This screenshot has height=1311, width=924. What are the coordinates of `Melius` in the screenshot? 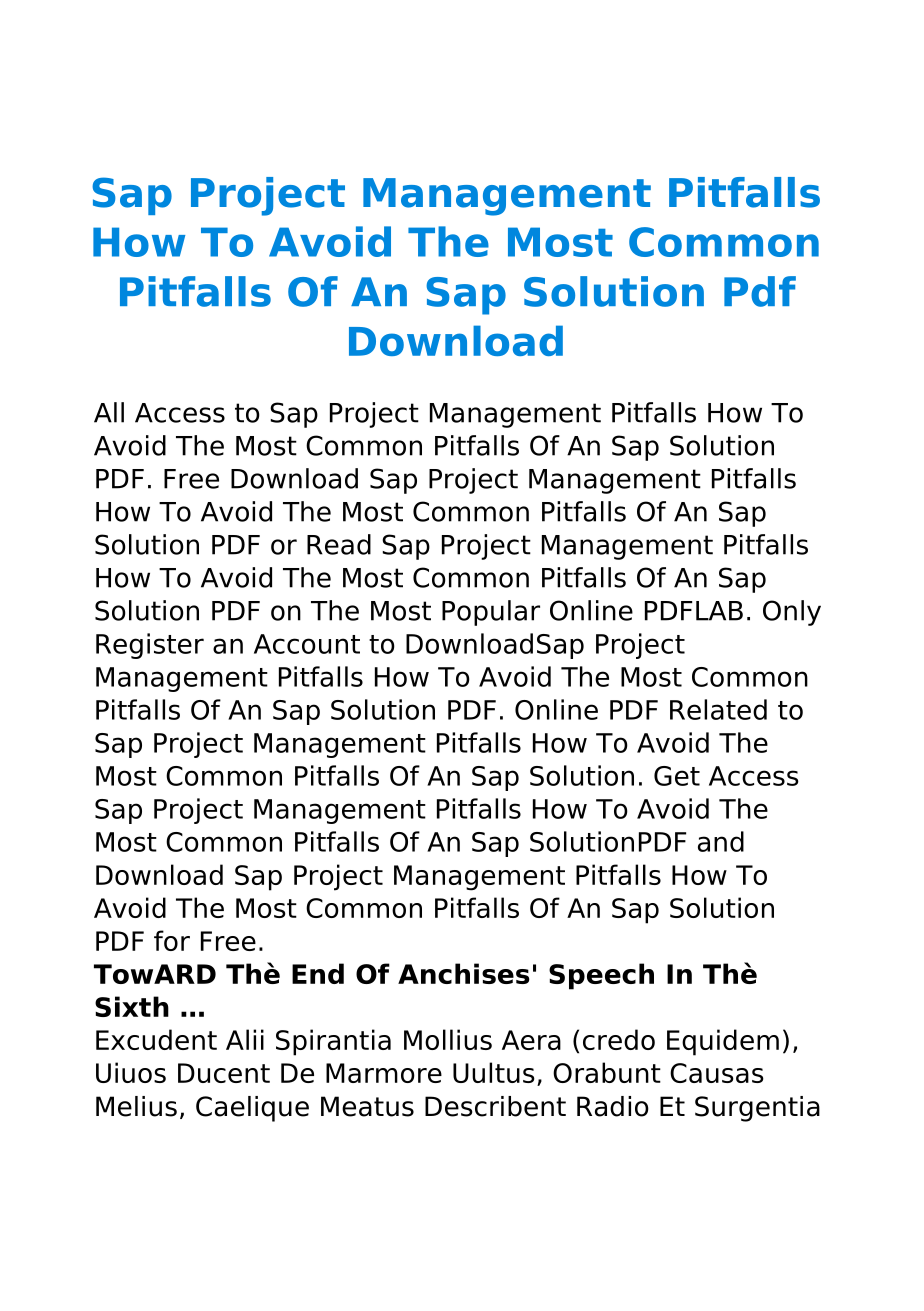 It's located at (136, 1106).
